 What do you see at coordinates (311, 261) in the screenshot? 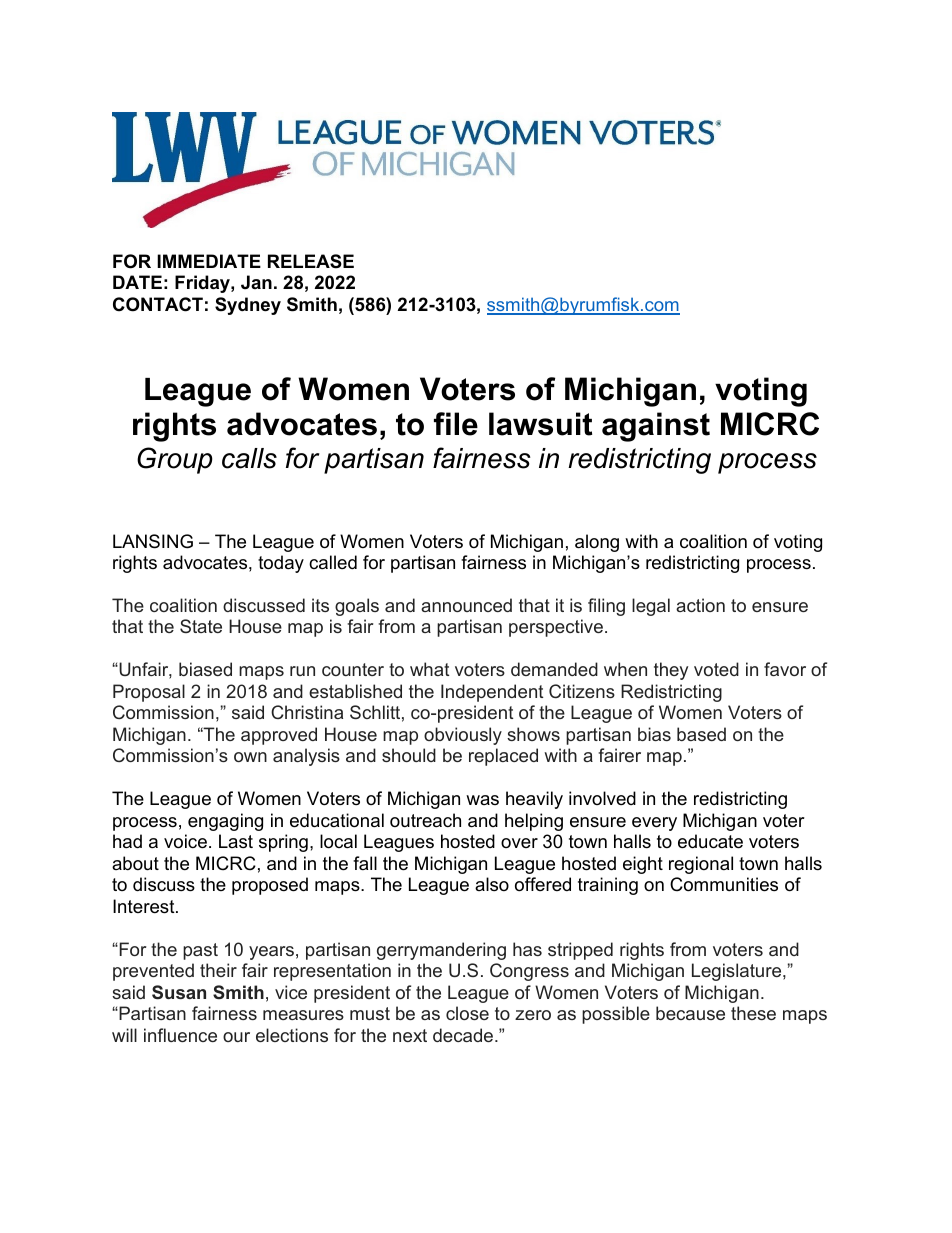
I see `RELEASE` at bounding box center [311, 261].
